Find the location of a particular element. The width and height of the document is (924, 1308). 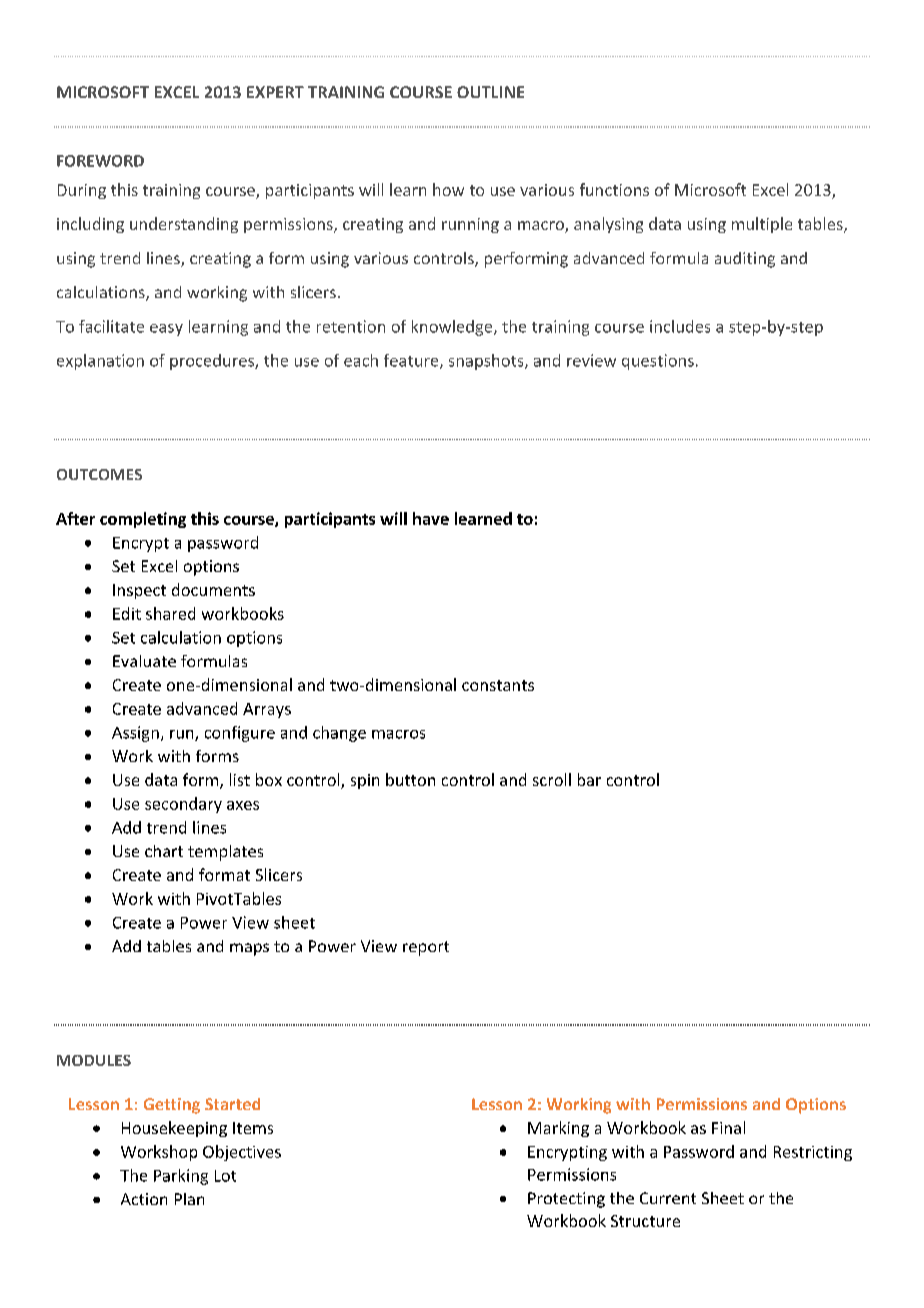

Protecting is located at coordinates (566, 1200).
